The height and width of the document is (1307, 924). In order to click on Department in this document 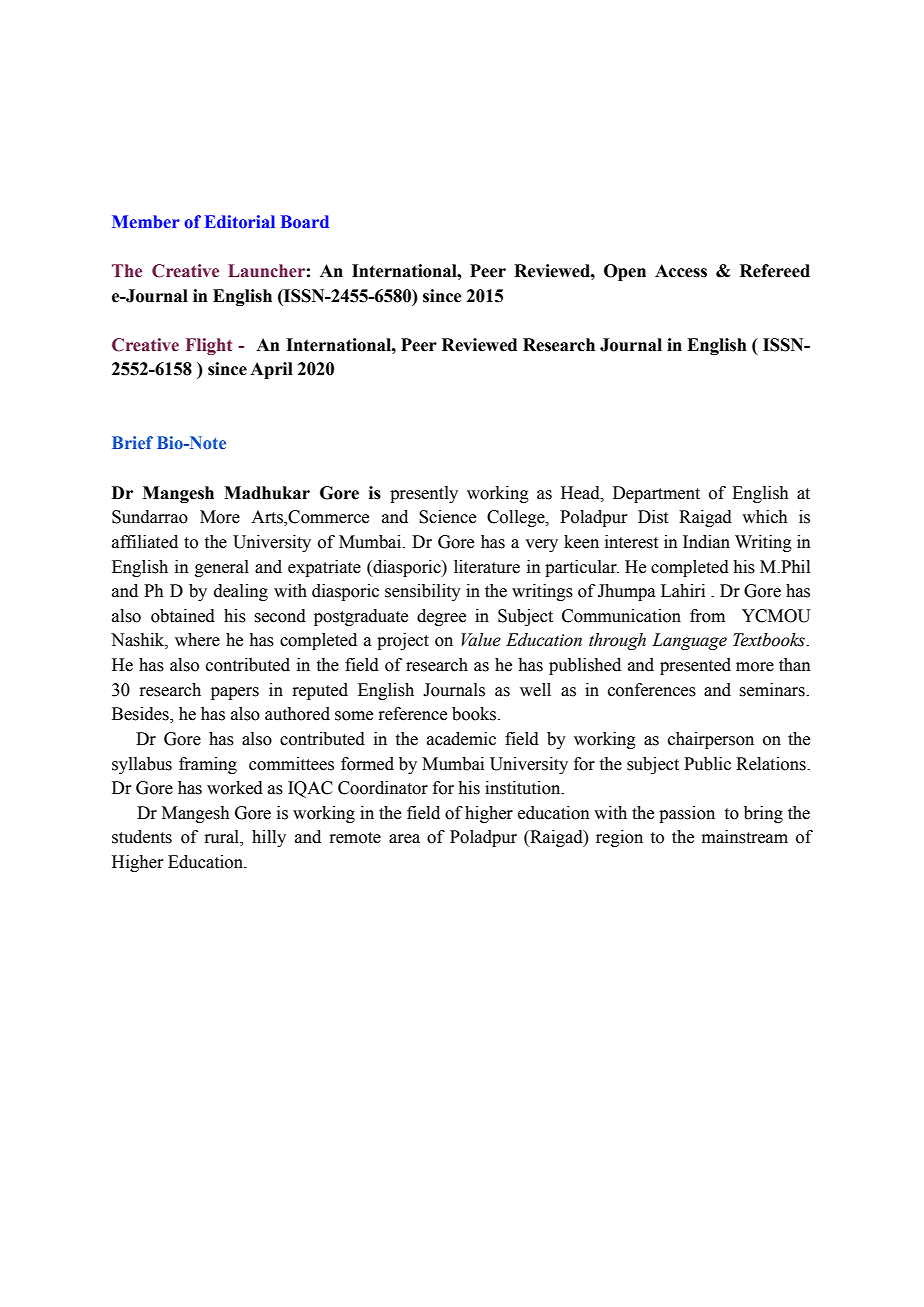, I will do `click(656, 494)`.
